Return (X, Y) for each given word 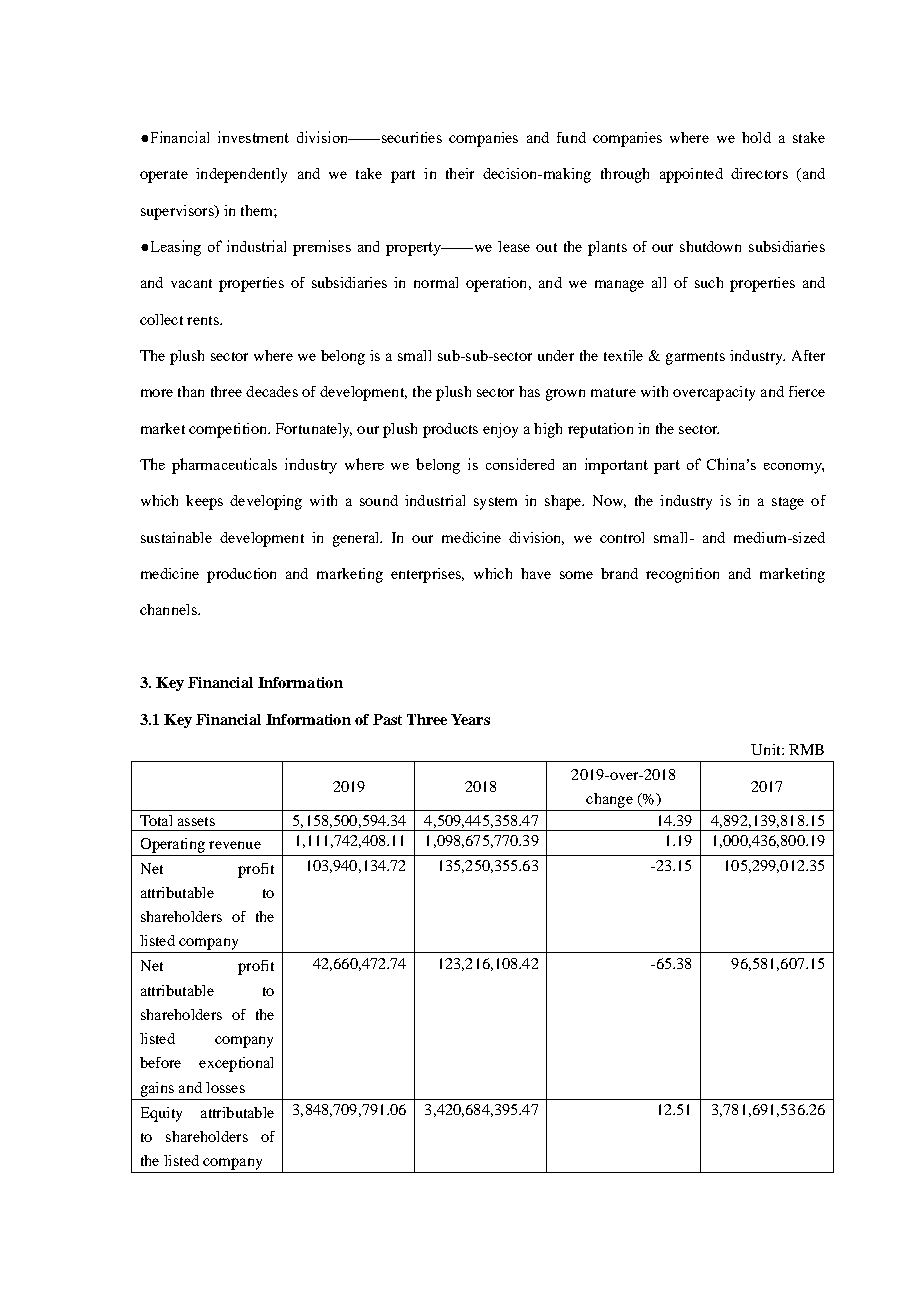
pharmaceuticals (224, 466)
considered (520, 464)
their (460, 173)
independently (241, 175)
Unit (767, 749)
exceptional (236, 1064)
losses (225, 1087)
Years (470, 719)
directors (759, 173)
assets (196, 821)
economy (794, 468)
